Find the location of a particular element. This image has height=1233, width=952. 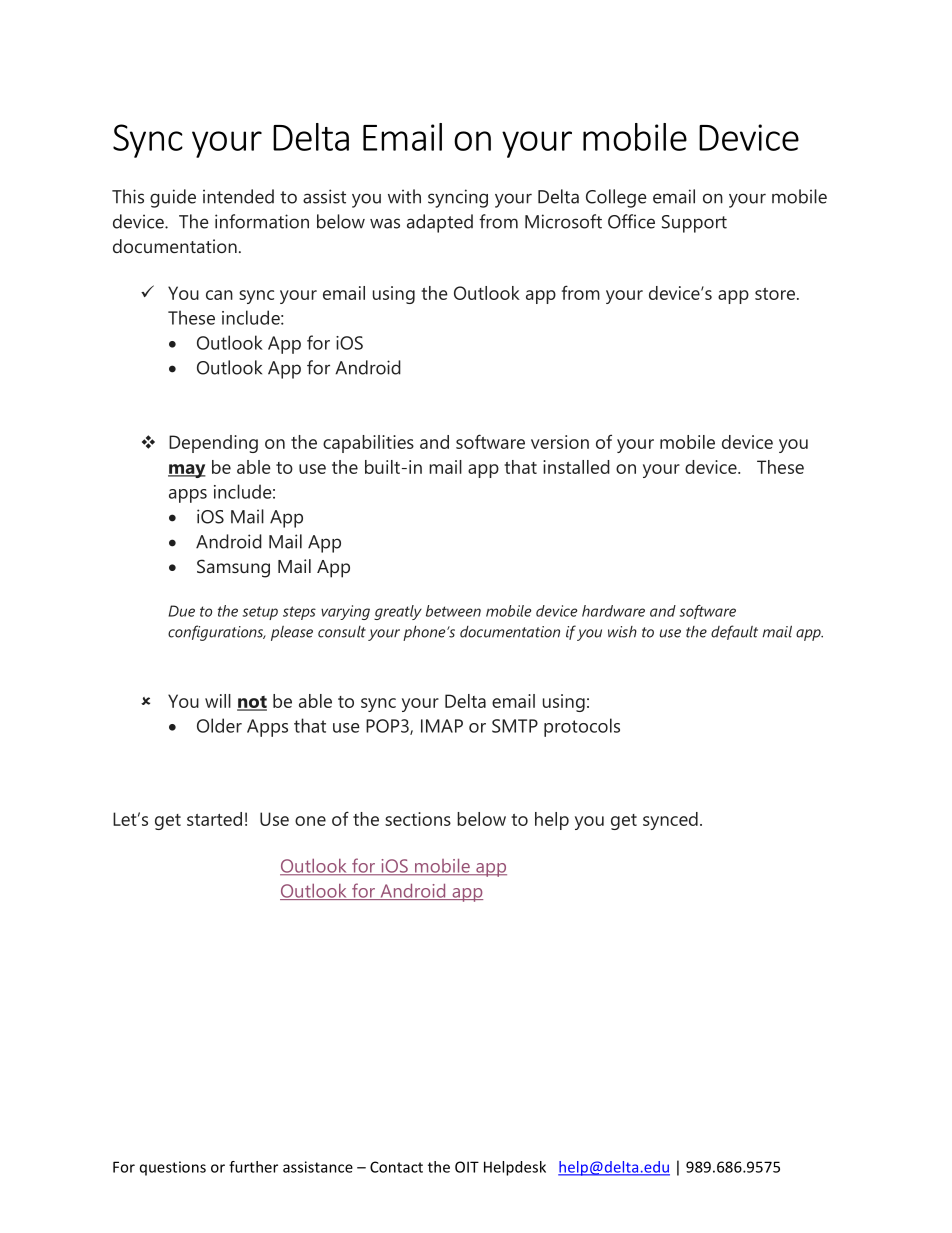

between is located at coordinates (453, 611).
